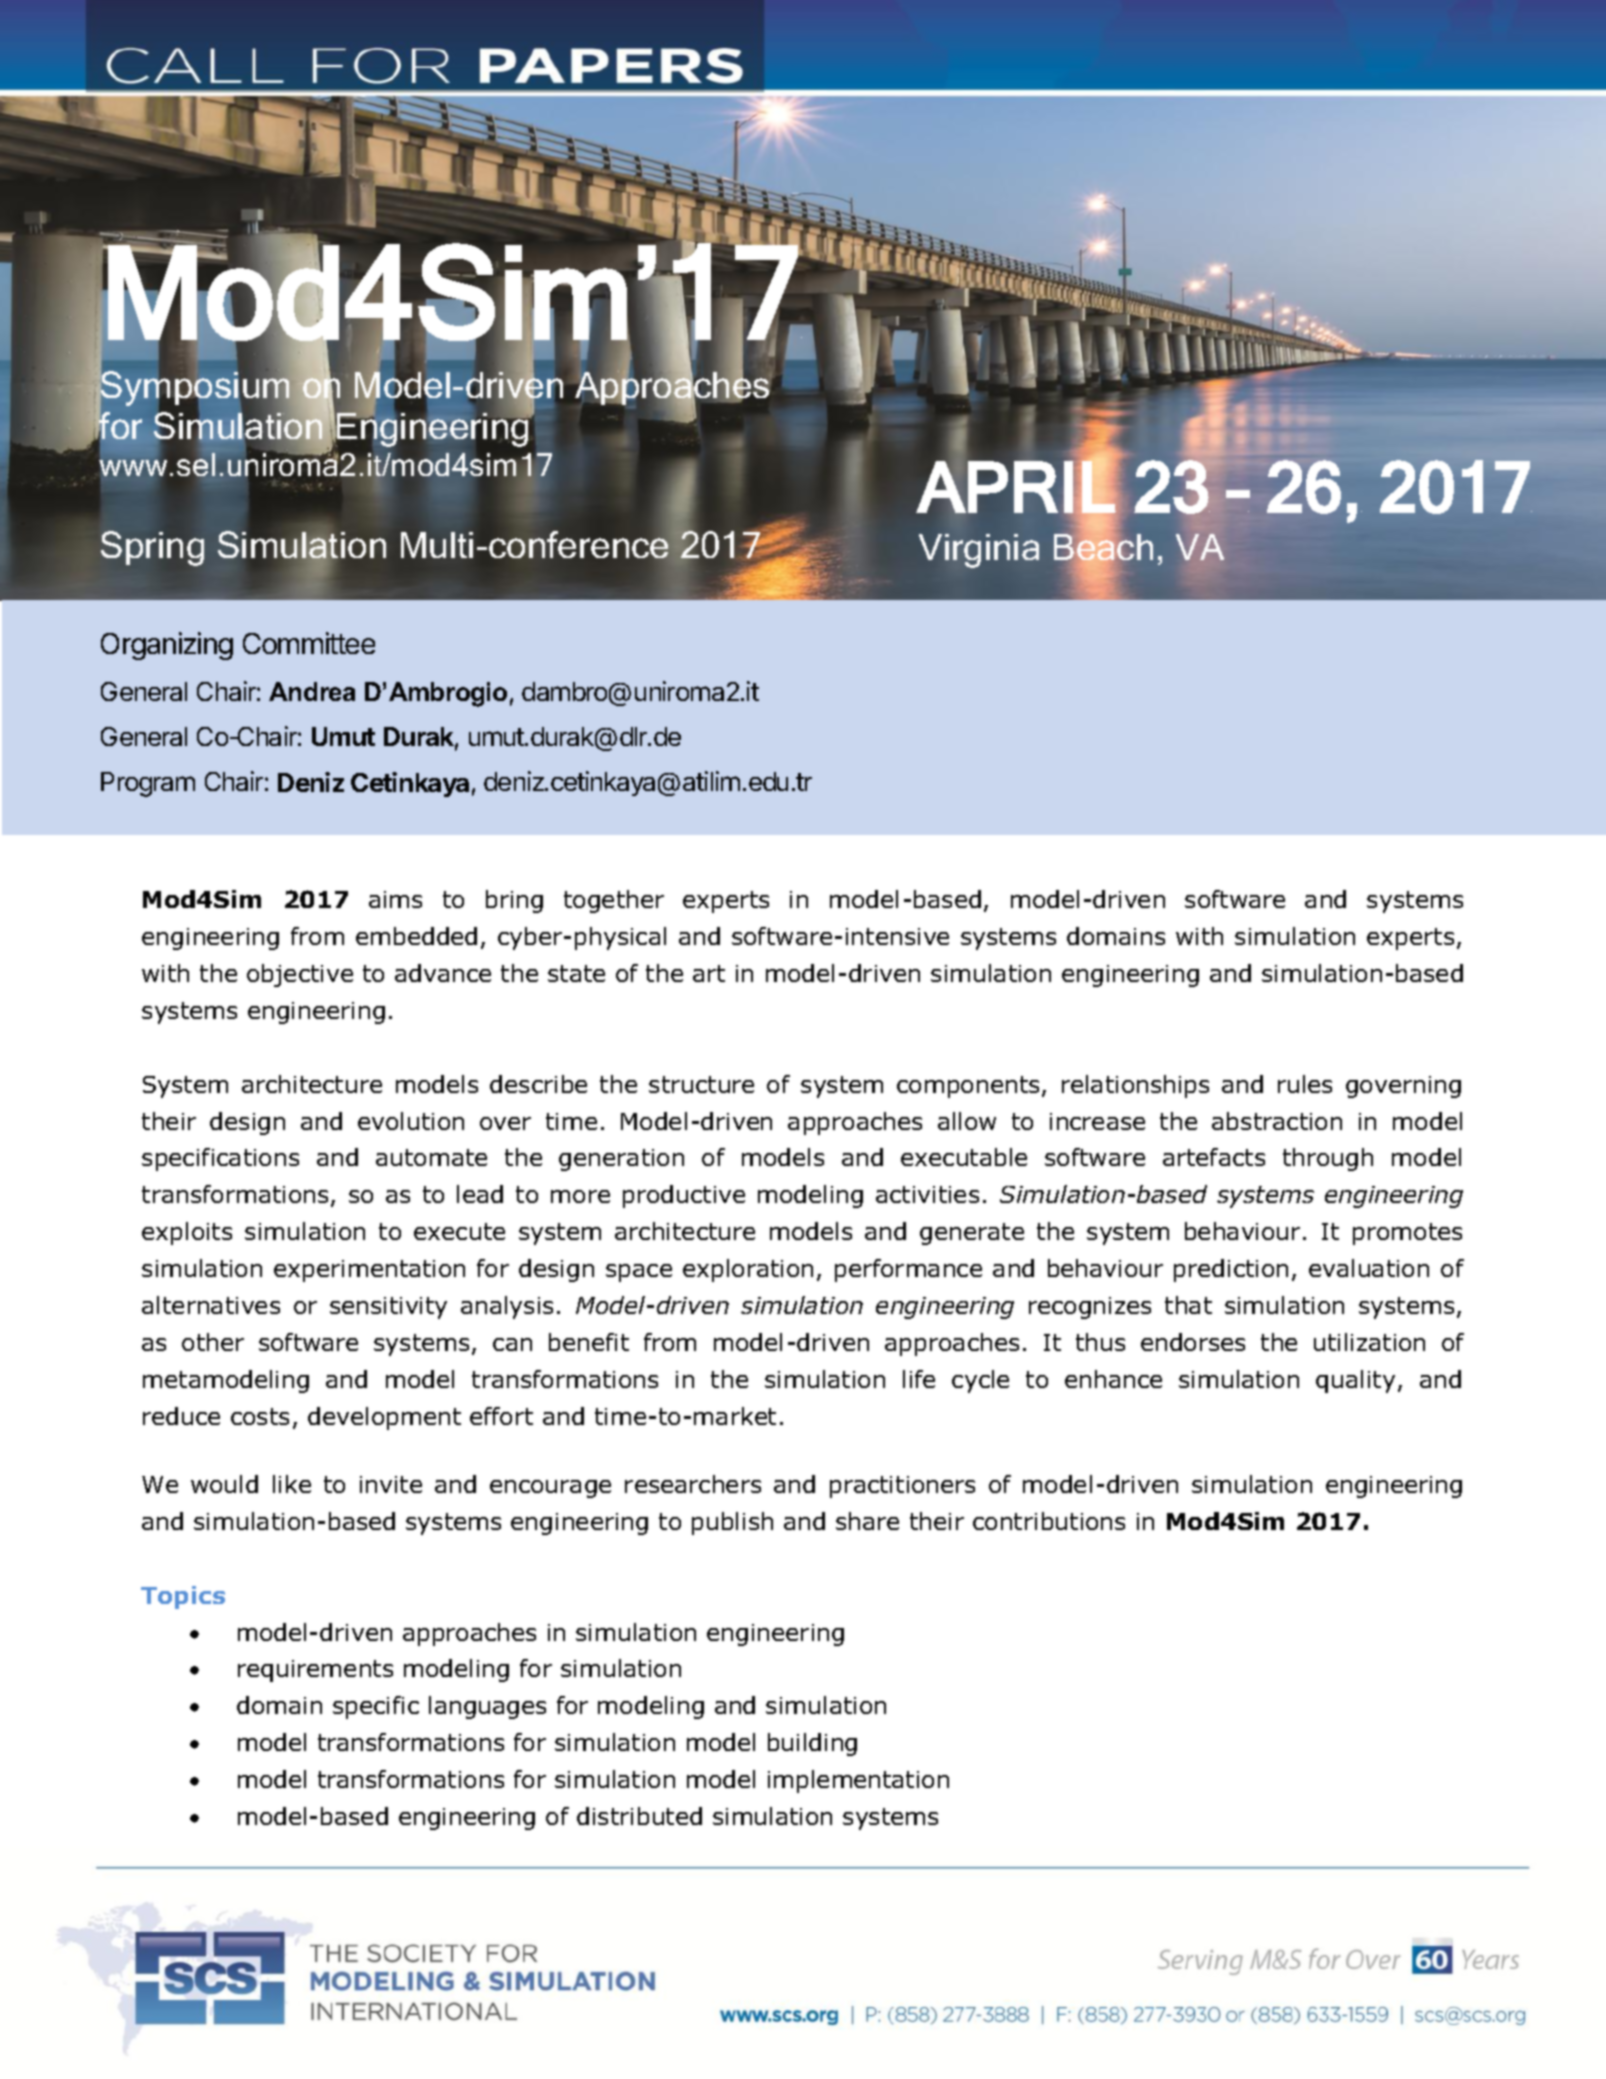 The height and width of the page is (2079, 1606). Describe the element at coordinates (979, 551) in the page. I see `Virginia` at that location.
